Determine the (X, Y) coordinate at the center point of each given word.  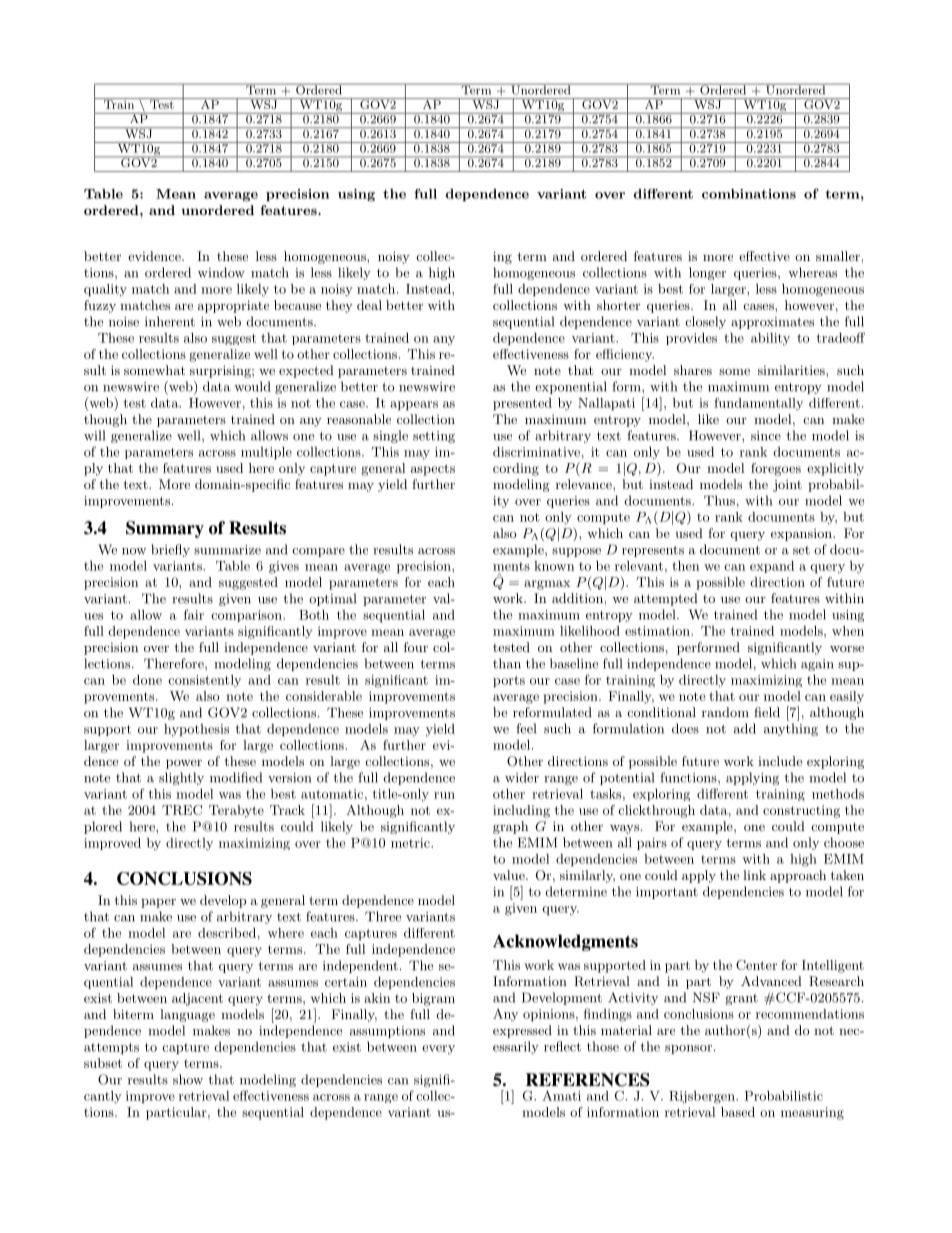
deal (369, 305)
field (767, 712)
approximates (772, 323)
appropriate (233, 306)
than (507, 663)
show (188, 1079)
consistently (204, 681)
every (438, 1050)
